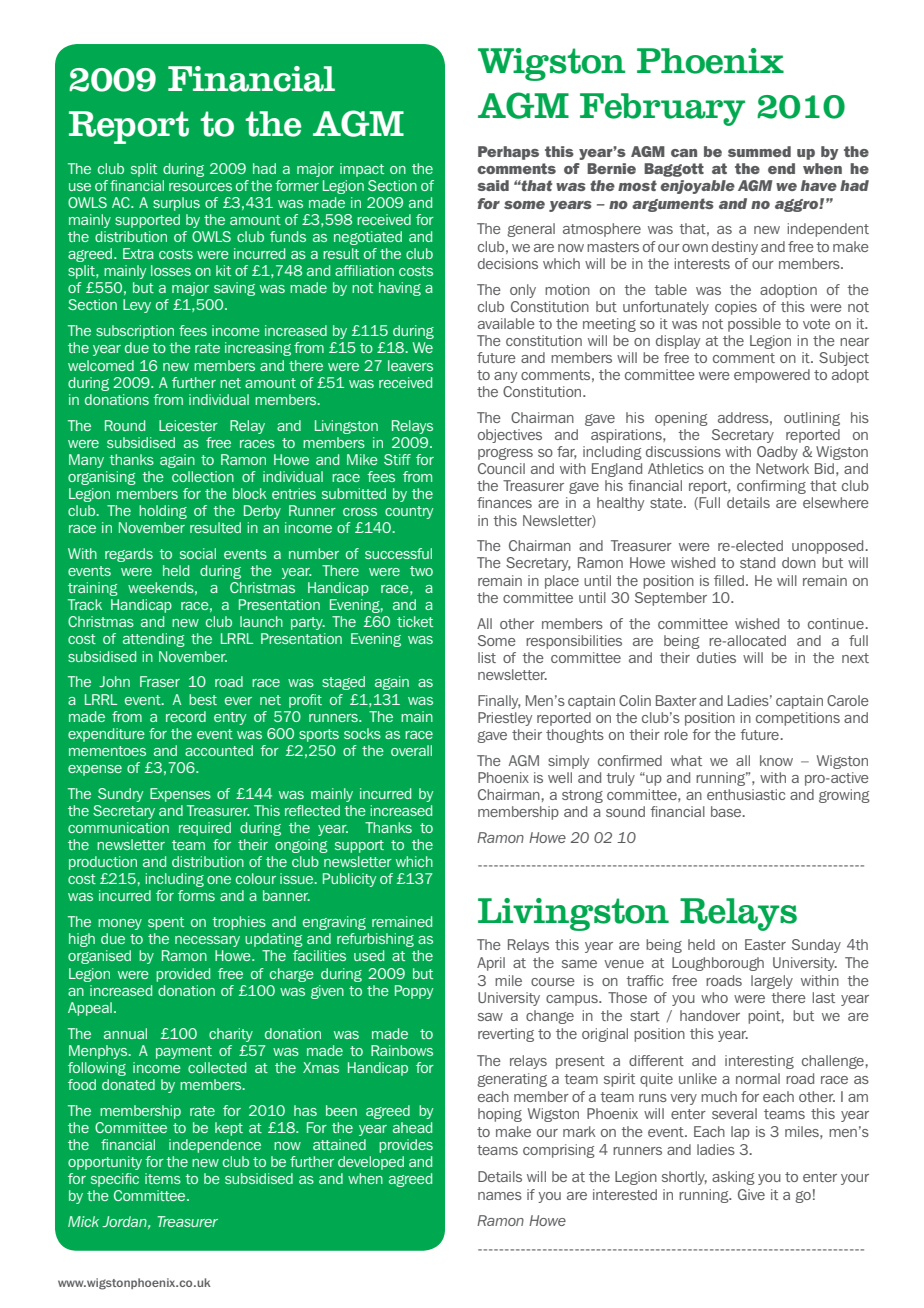 Image resolution: width=924 pixels, height=1308 pixels. I want to click on Fraser, so click(160, 681).
